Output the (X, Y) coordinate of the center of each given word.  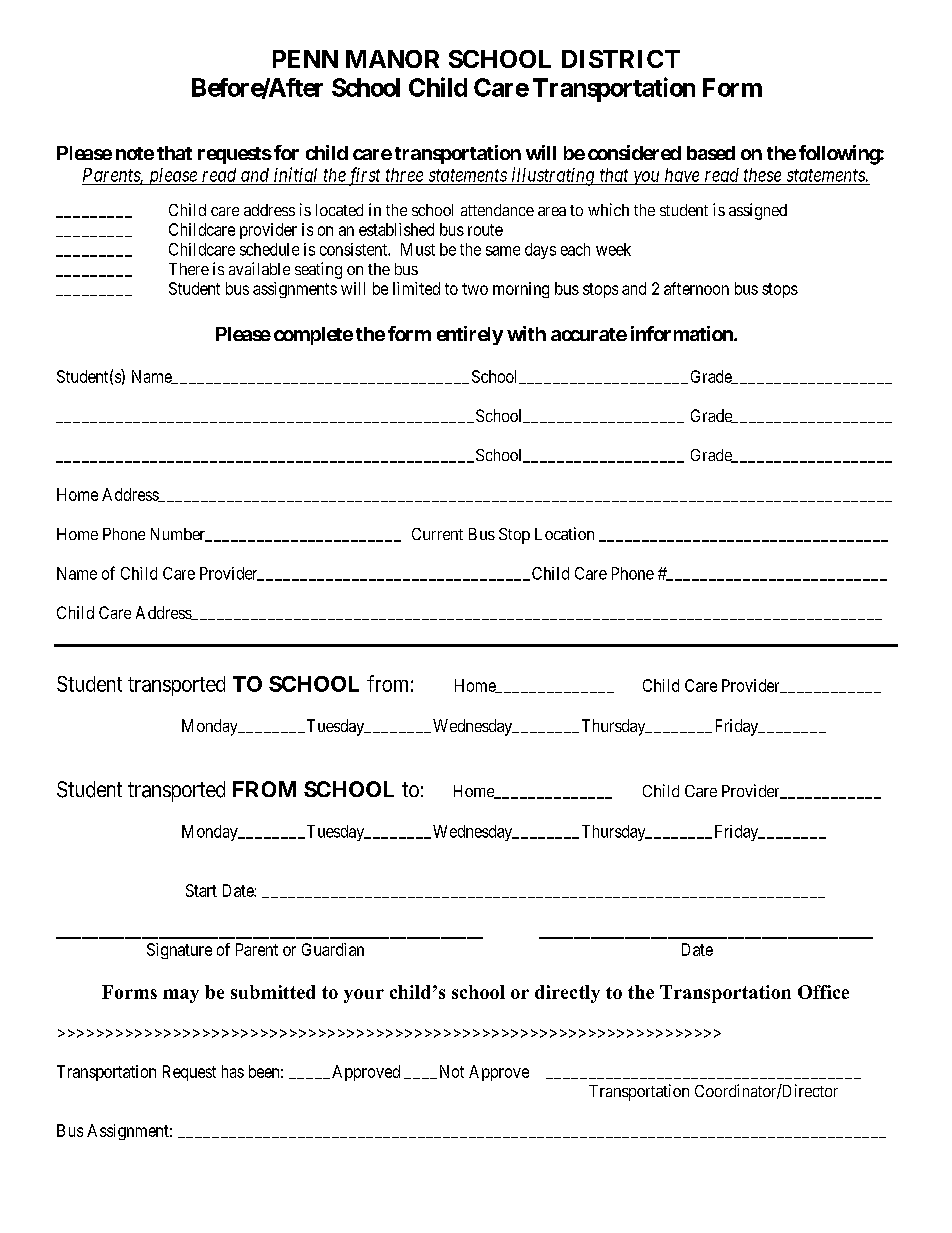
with (526, 333)
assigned (758, 211)
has (233, 1071)
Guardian (333, 949)
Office (823, 992)
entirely (470, 335)
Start (201, 890)
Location (564, 533)
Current (437, 534)
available (259, 268)
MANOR (392, 59)
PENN (305, 59)
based (711, 153)
